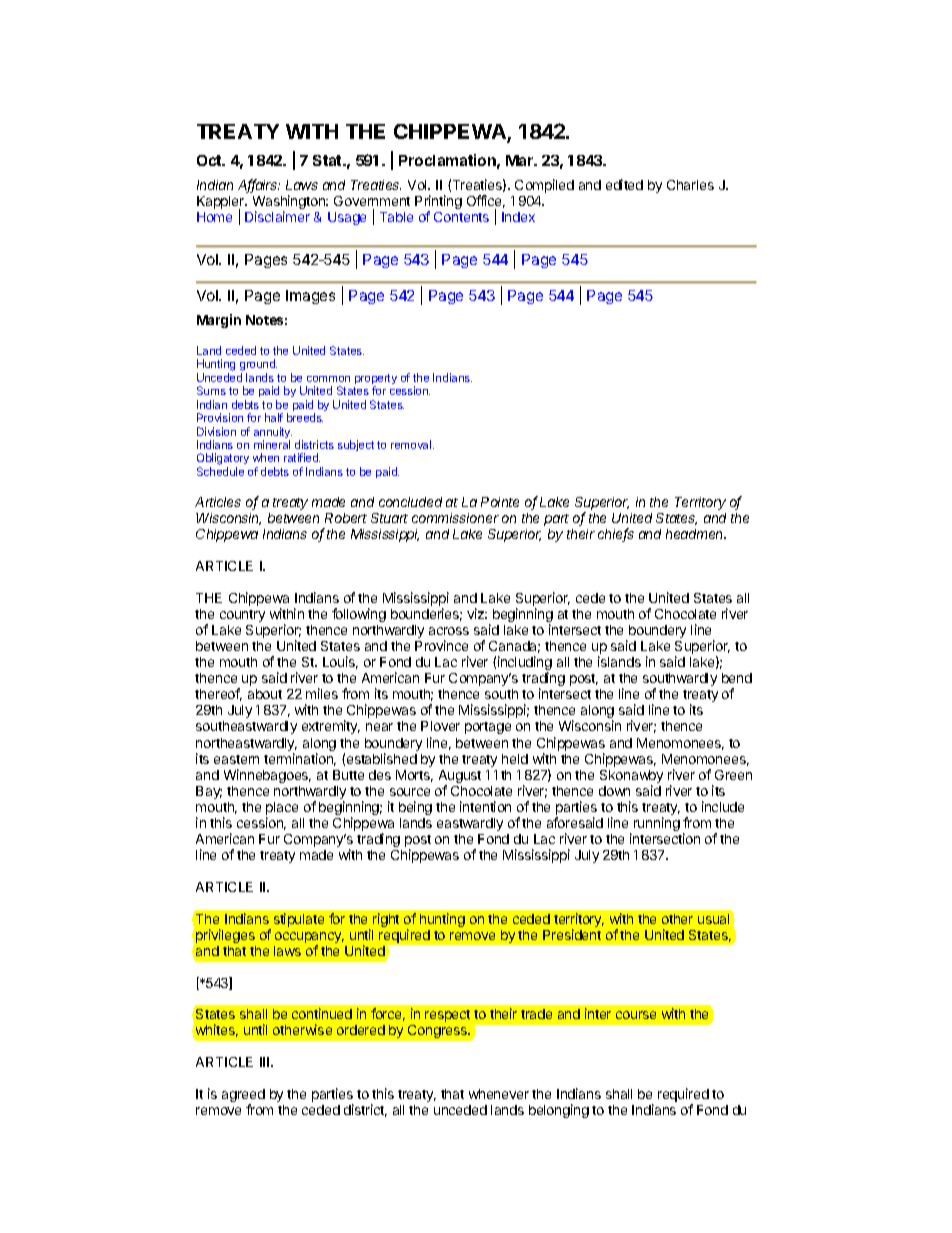 Image resolution: width=952 pixels, height=1233 pixels. What do you see at coordinates (636, 1015) in the page?
I see `course` at bounding box center [636, 1015].
